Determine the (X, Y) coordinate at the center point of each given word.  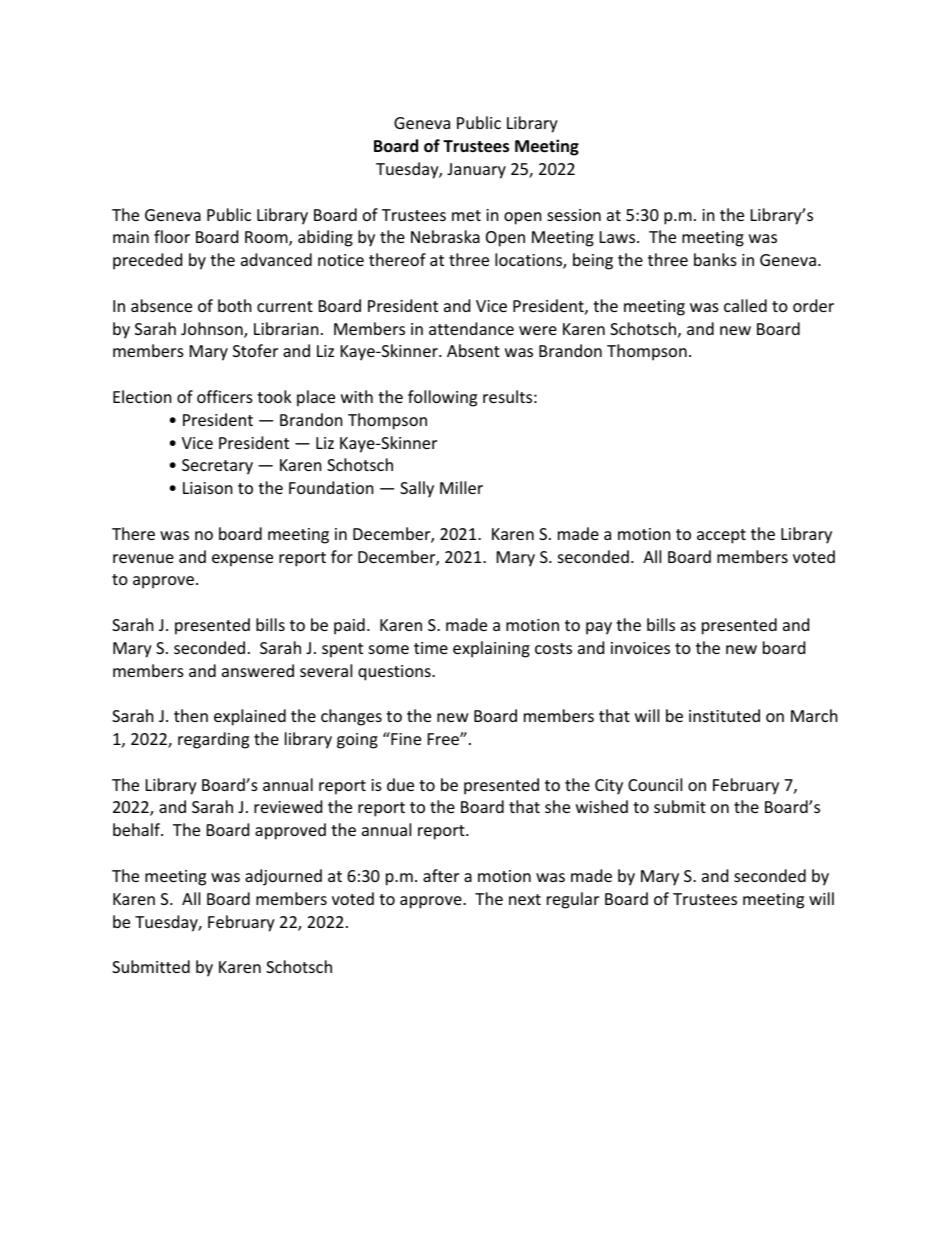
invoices (640, 648)
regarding (213, 740)
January (476, 171)
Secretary (217, 467)
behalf (137, 829)
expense (242, 560)
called (745, 305)
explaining (491, 649)
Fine (405, 738)
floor (172, 236)
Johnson (213, 330)
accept (721, 536)
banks (715, 259)
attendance (471, 328)
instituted (724, 715)
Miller (461, 487)
